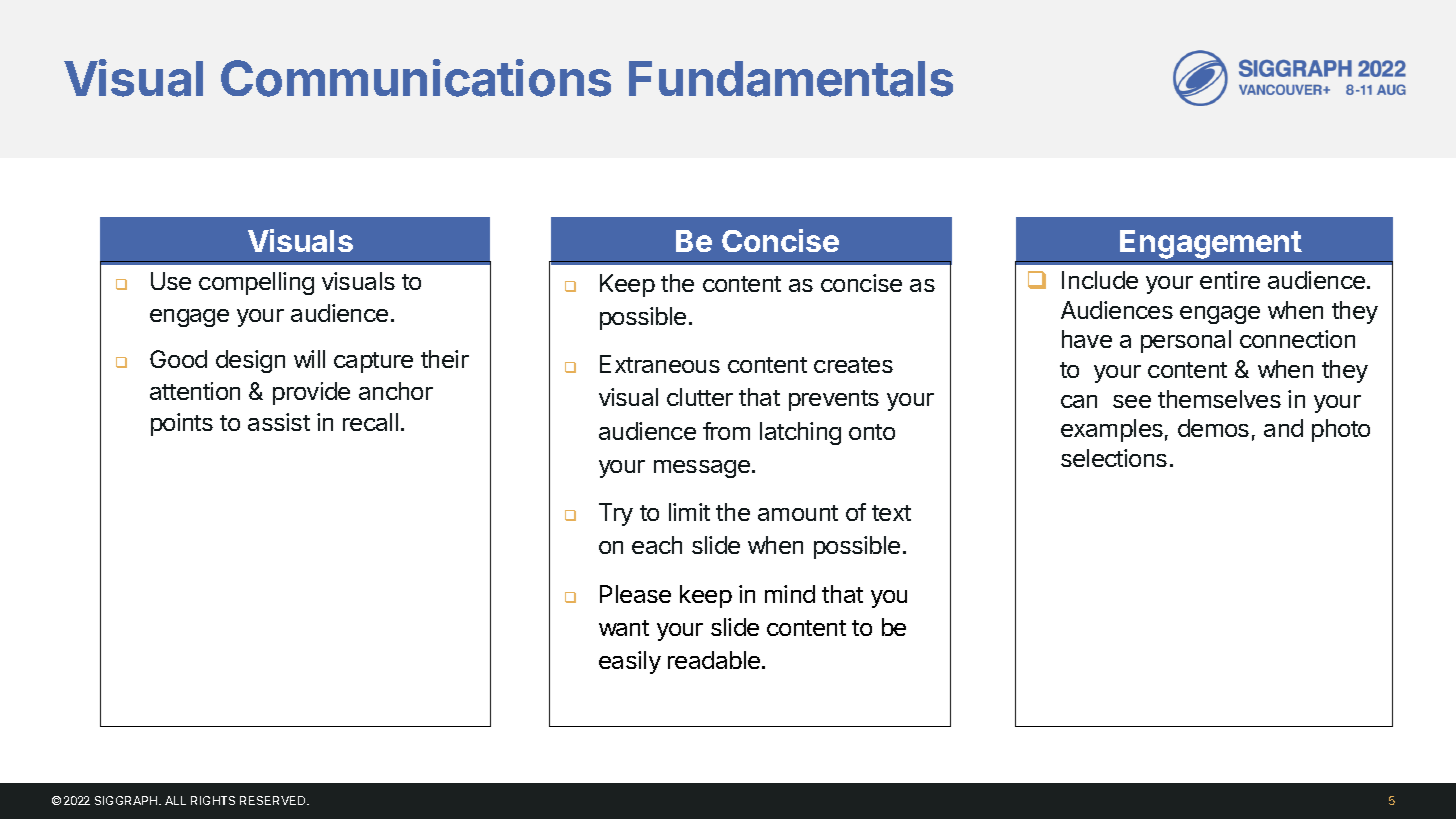  What do you see at coordinates (657, 545) in the screenshot?
I see `each` at bounding box center [657, 545].
